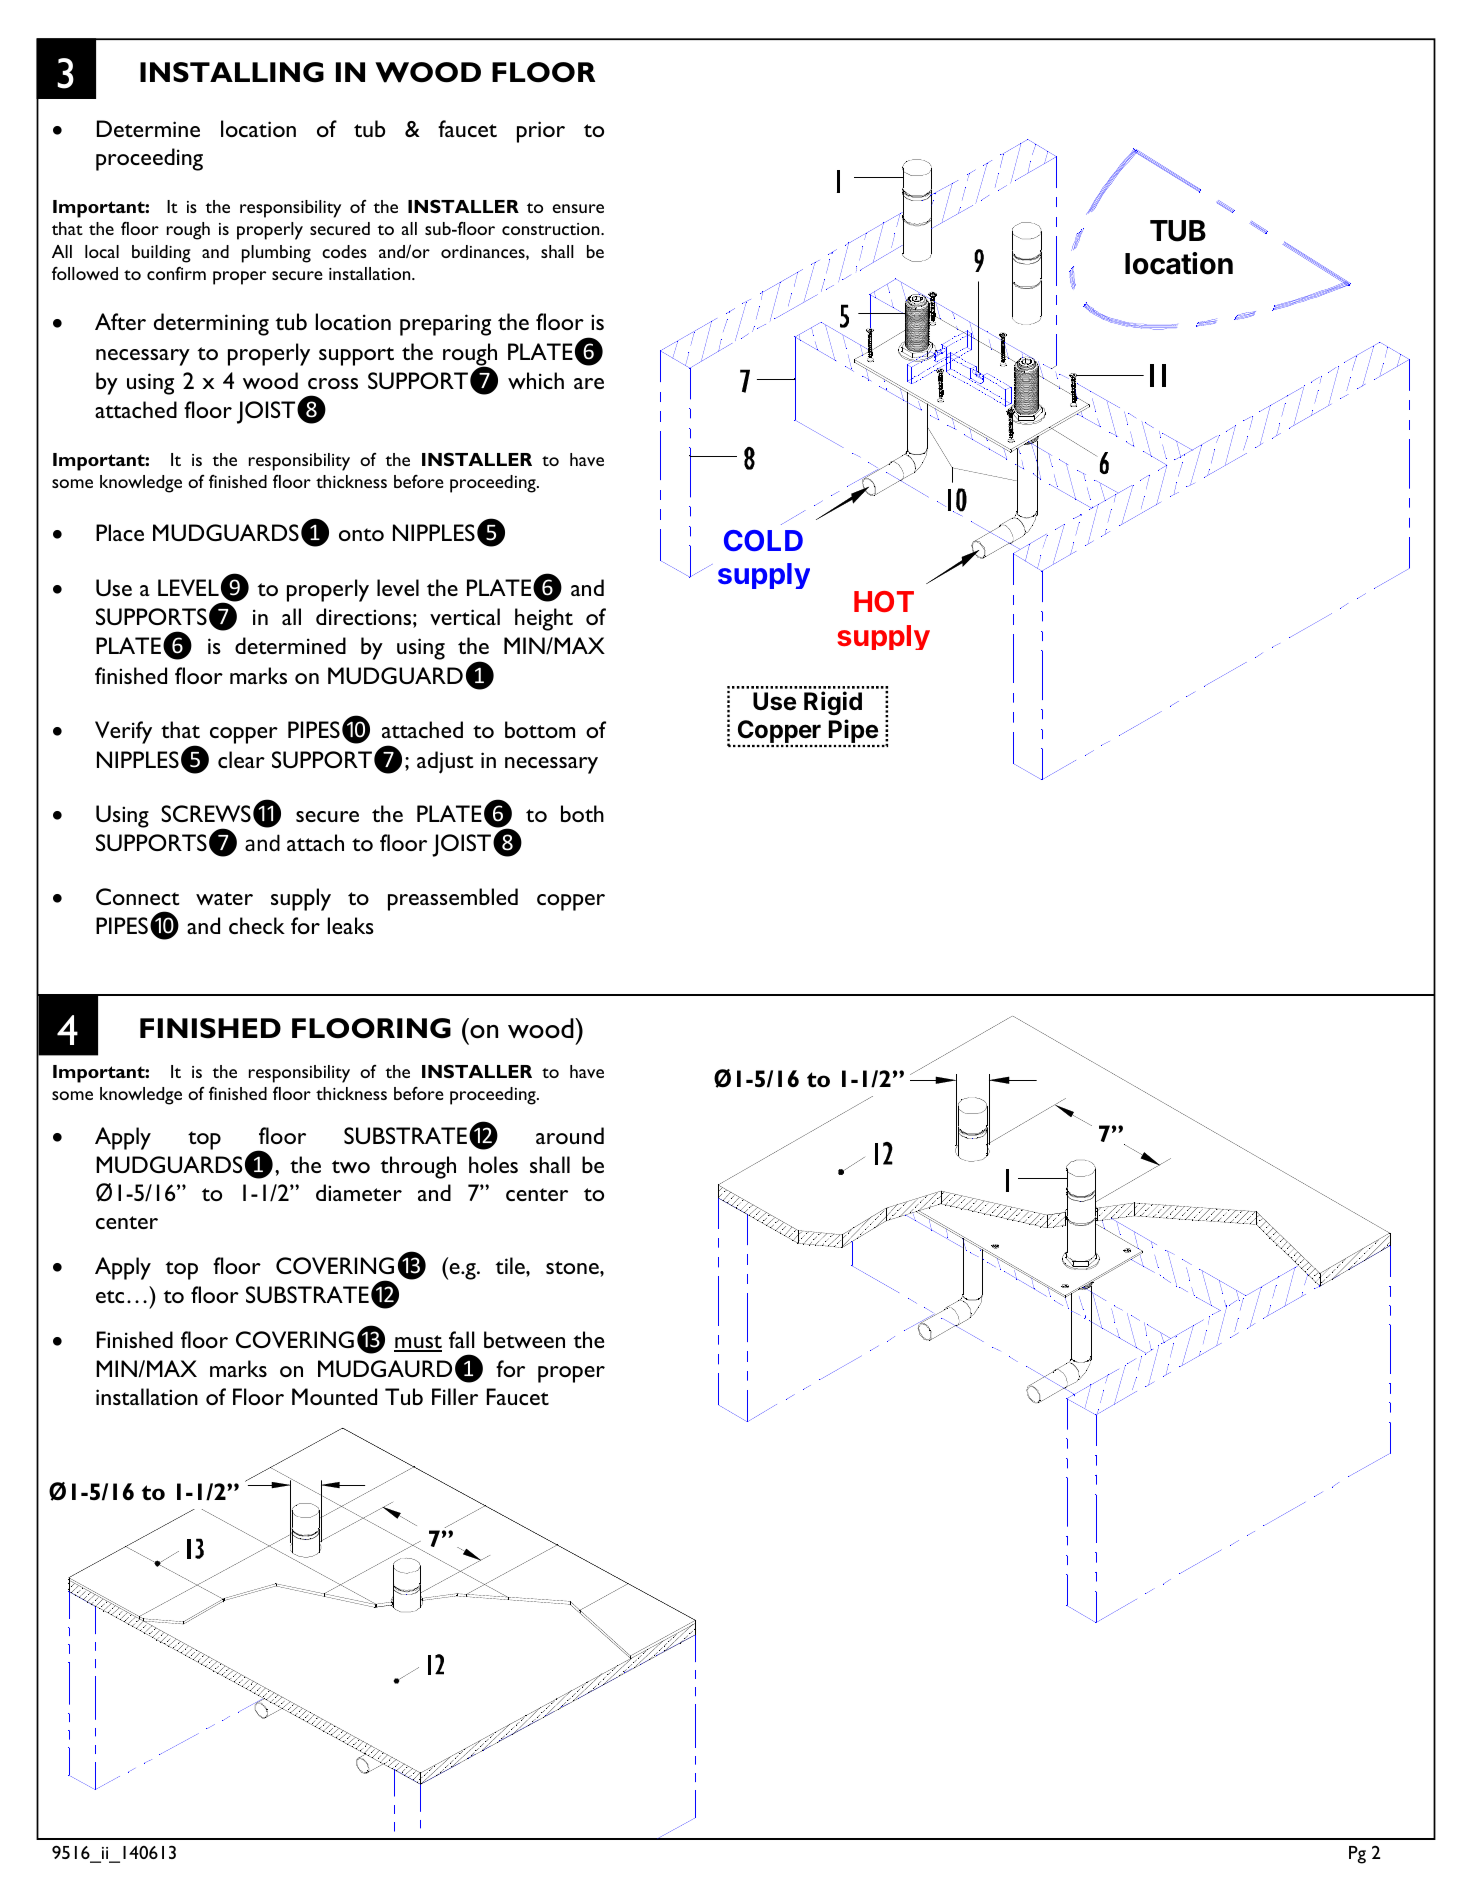  I want to click on between, so click(524, 1339).
